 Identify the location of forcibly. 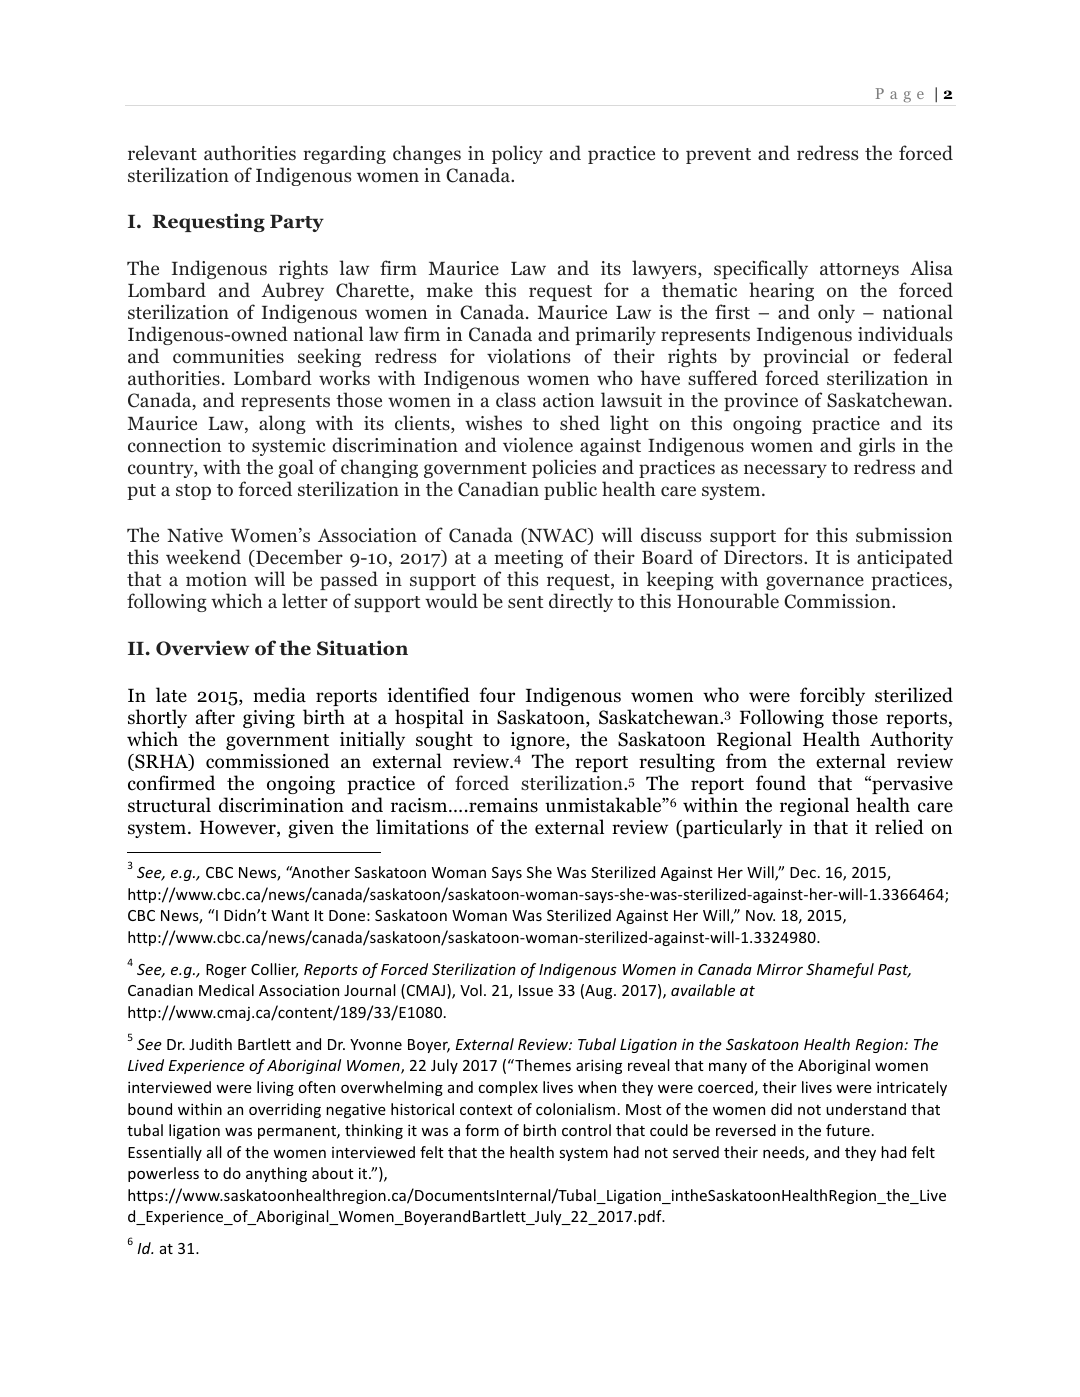
(832, 696).
